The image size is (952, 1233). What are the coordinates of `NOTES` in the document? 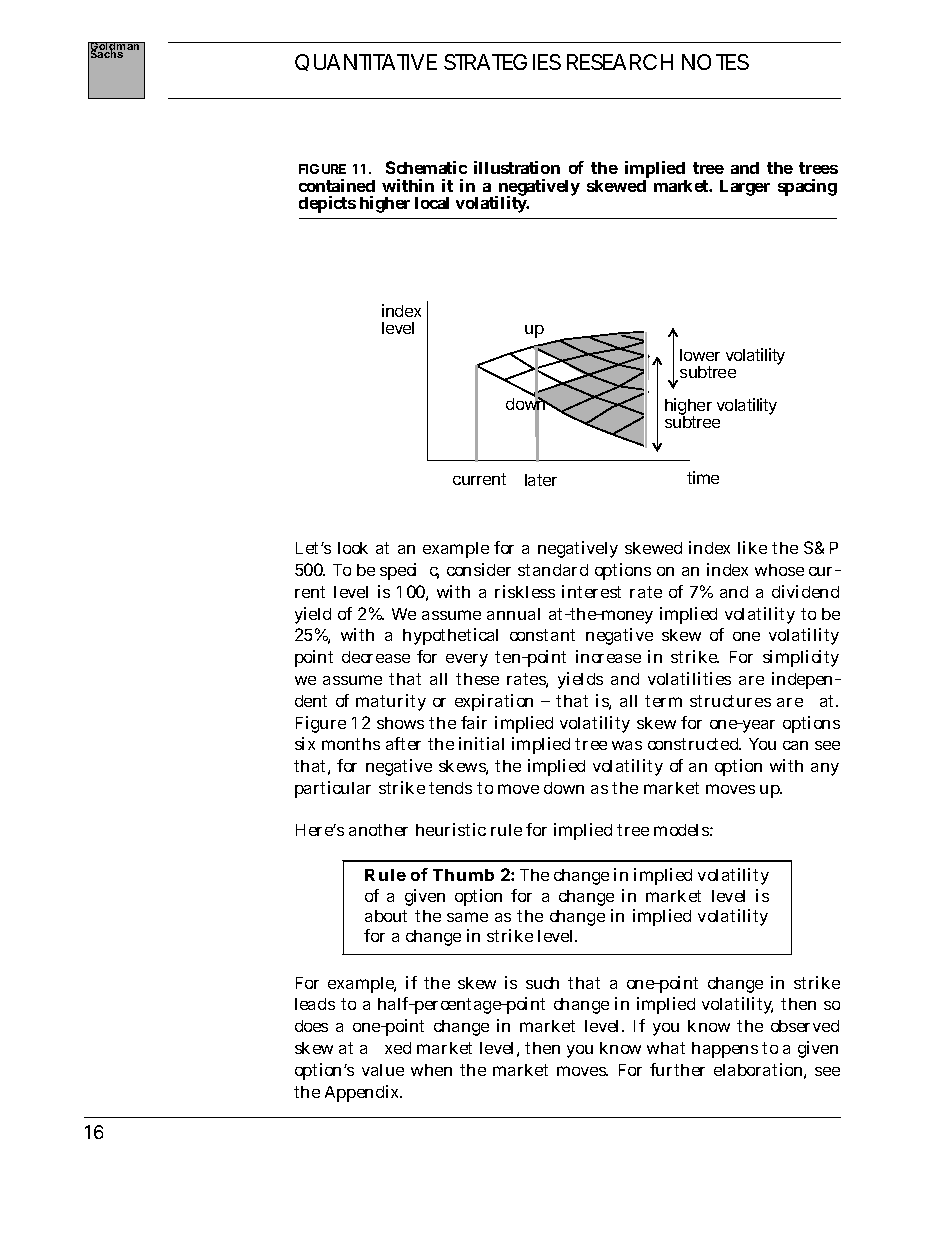 It's located at (715, 62).
